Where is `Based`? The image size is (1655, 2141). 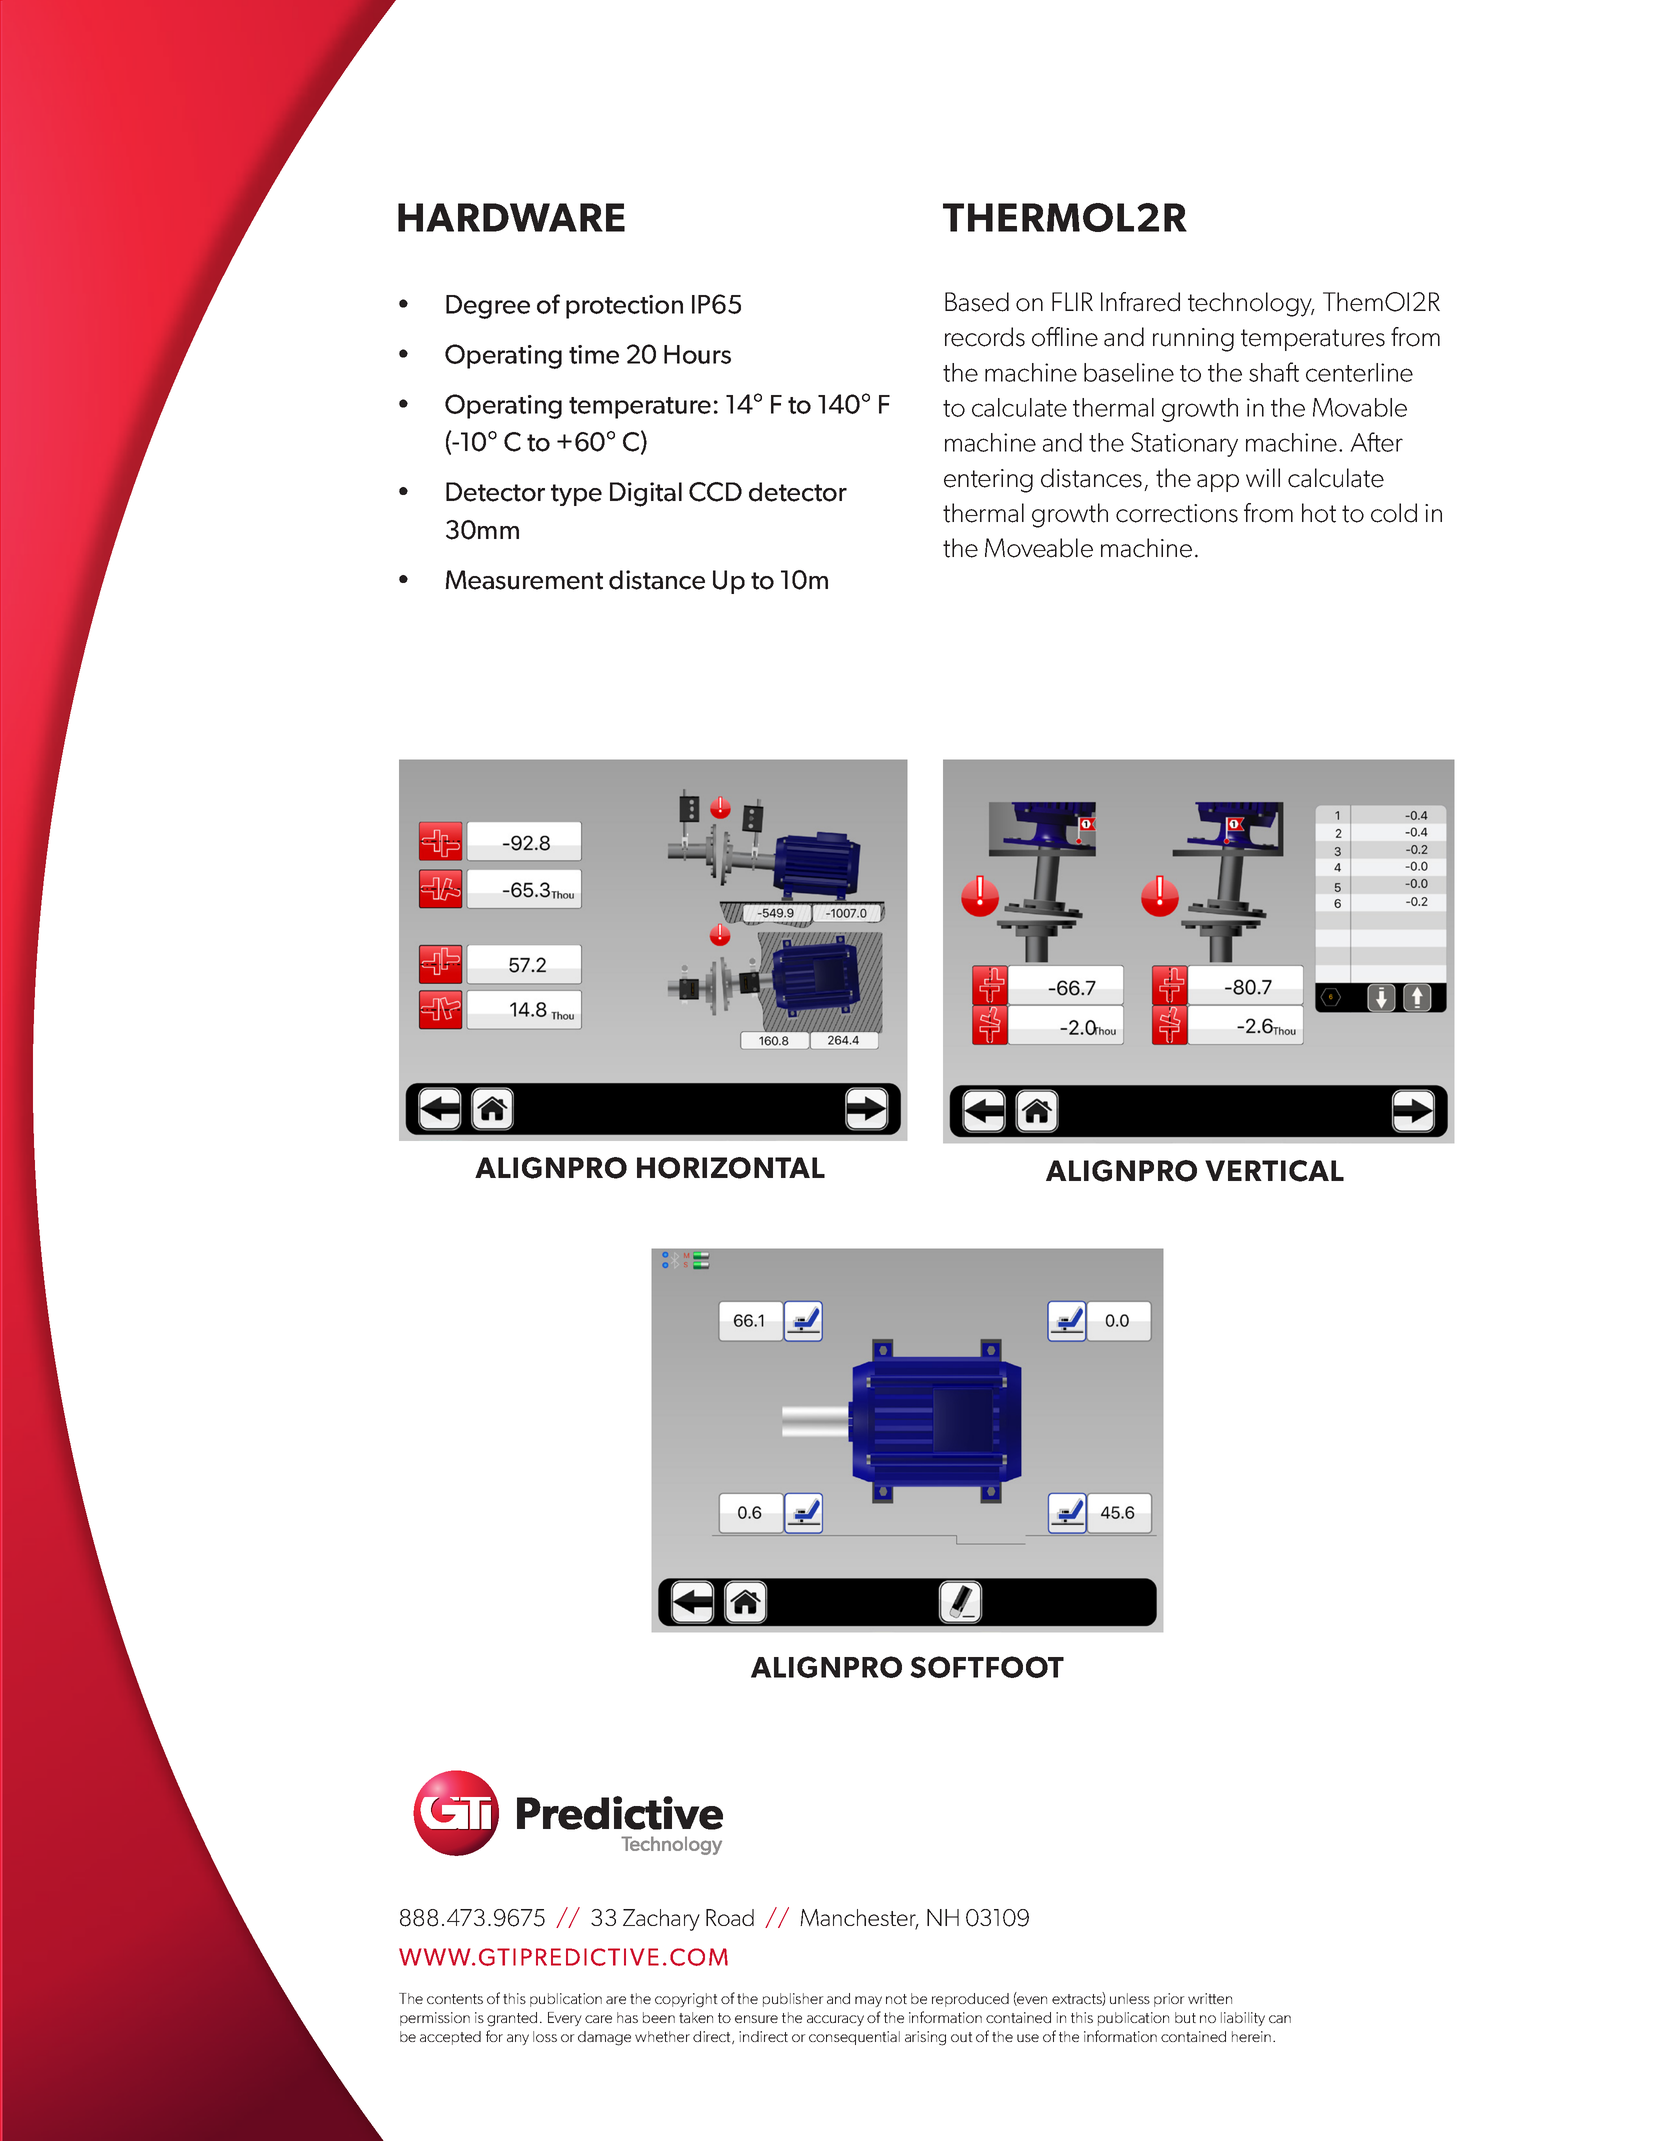 Based is located at coordinates (977, 302).
